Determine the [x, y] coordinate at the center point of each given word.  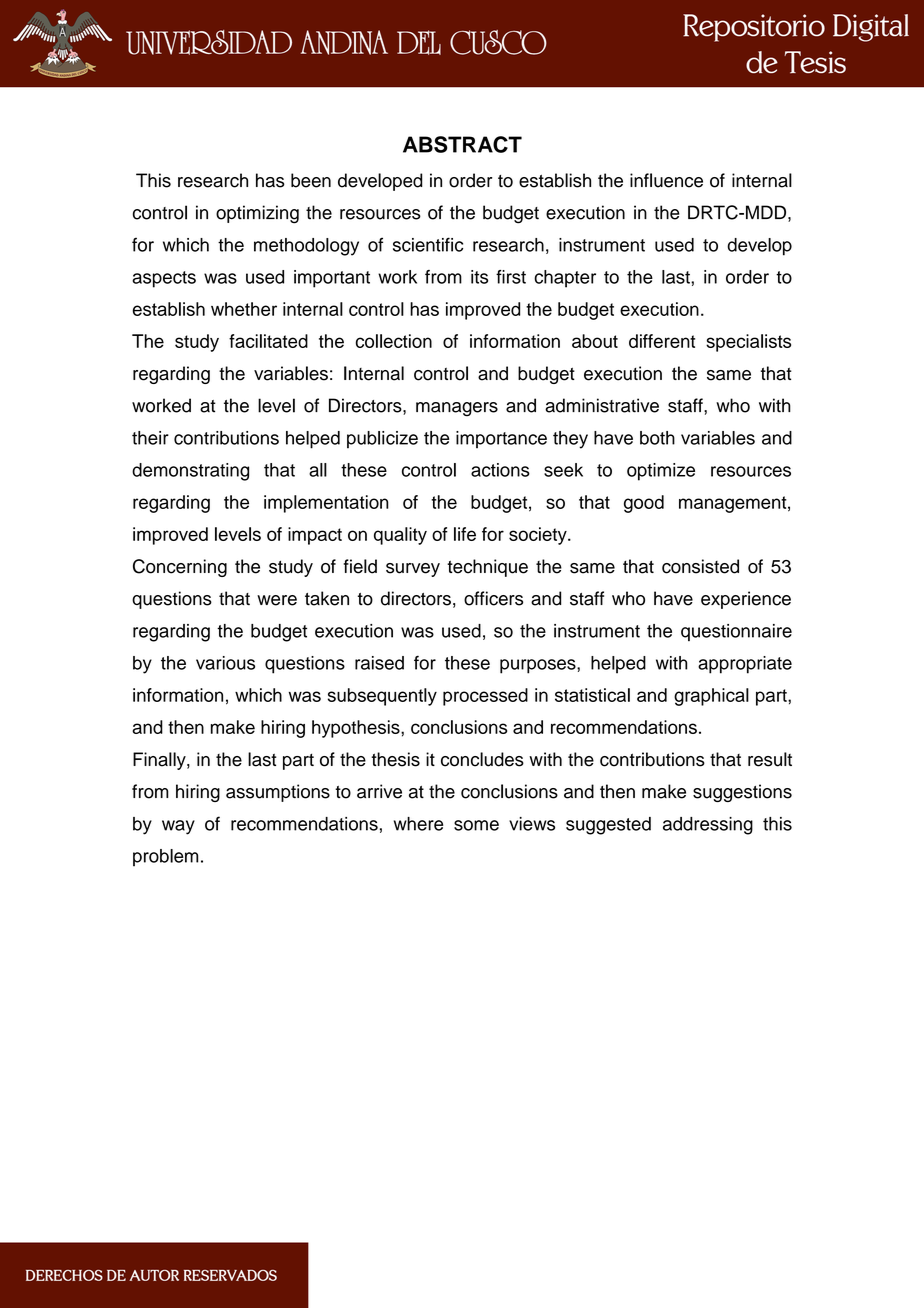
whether [244, 309]
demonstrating [190, 472]
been [311, 180]
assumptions [278, 793]
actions [500, 470]
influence [666, 180]
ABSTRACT [462, 144]
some [476, 825]
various [225, 663]
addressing [708, 826]
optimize [661, 472]
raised [379, 663]
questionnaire [736, 632]
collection [394, 341]
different [662, 341]
